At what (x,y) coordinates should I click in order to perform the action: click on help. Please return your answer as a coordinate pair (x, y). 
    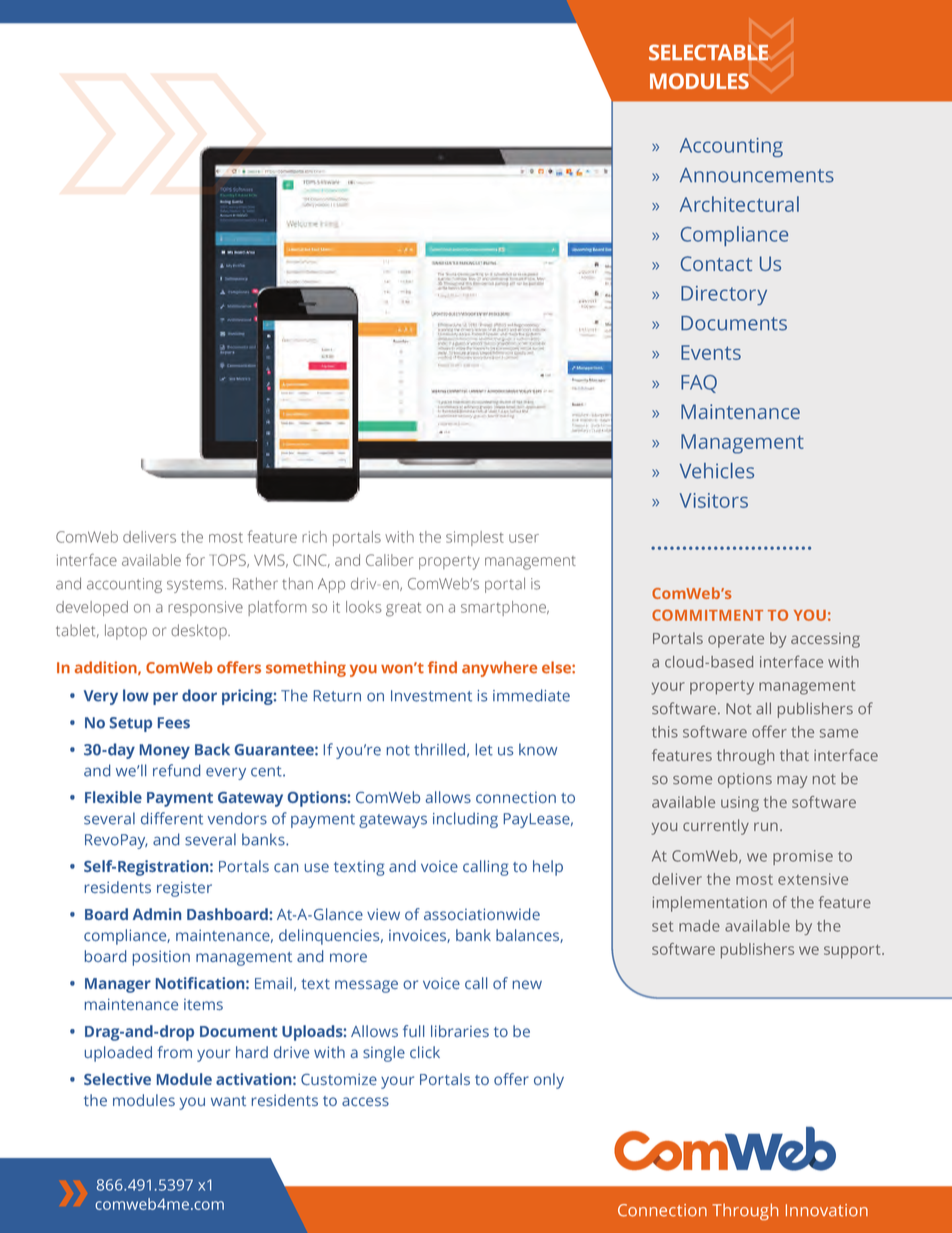
    Looking at the image, I should click on (548, 868).
